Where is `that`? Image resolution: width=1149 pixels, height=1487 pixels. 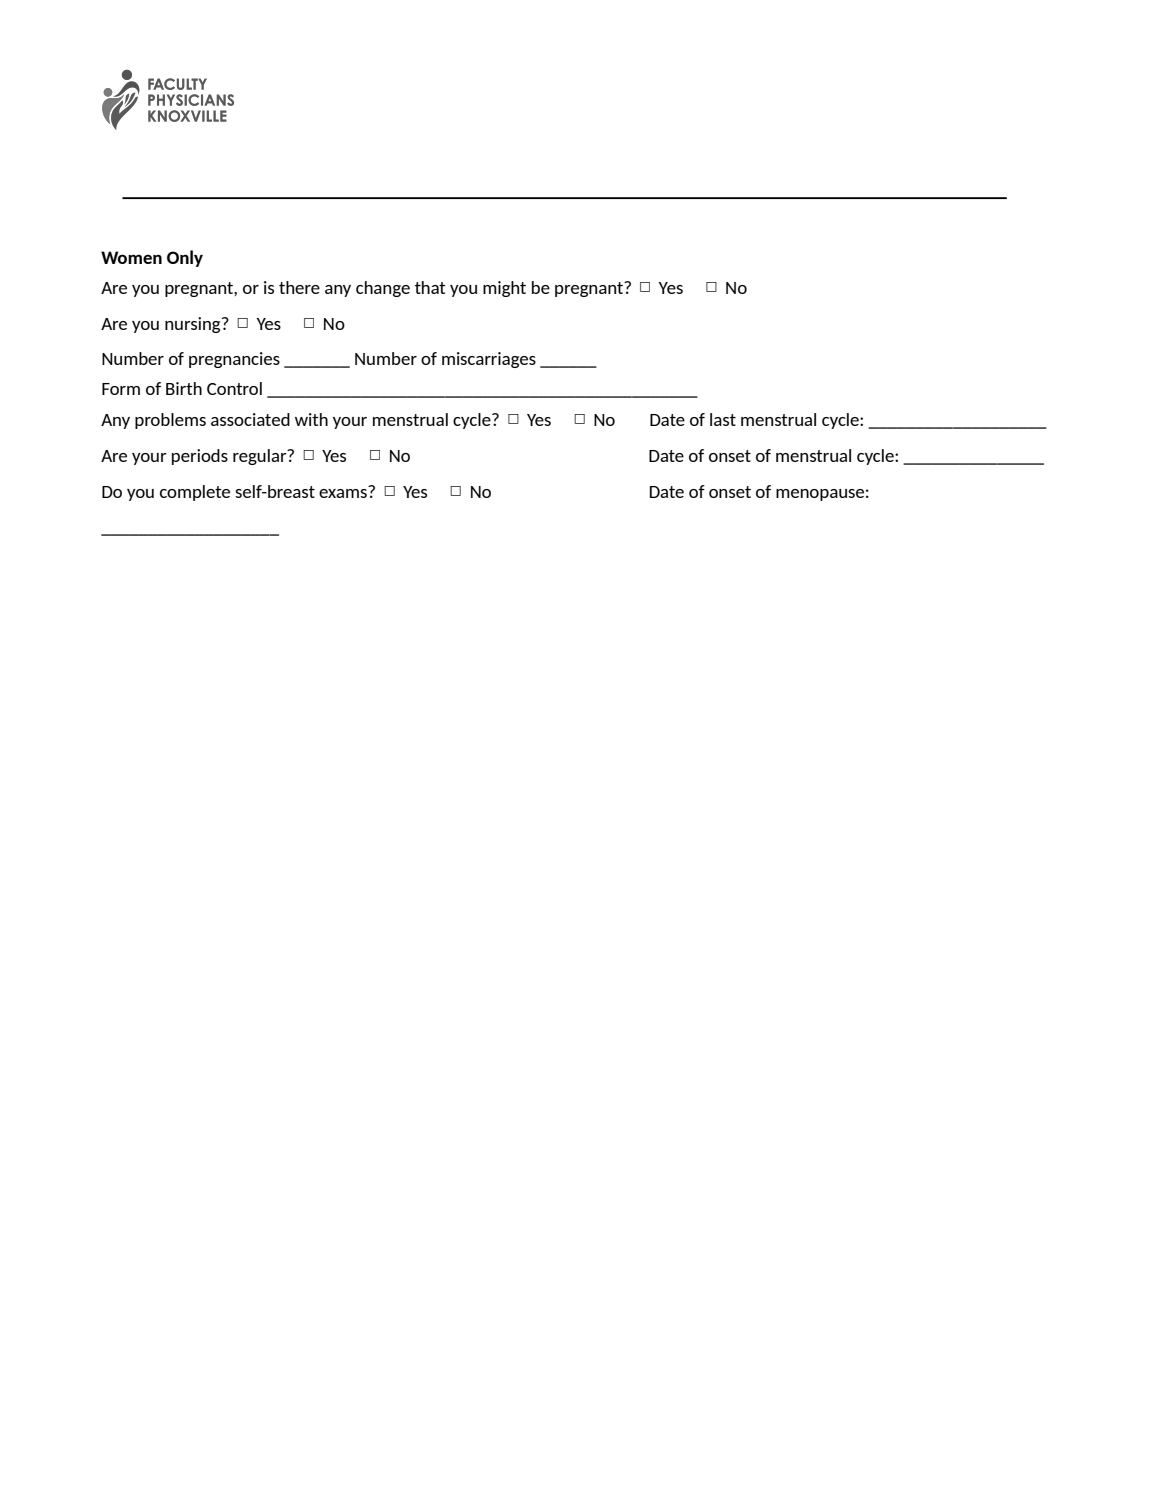 that is located at coordinates (430, 287).
